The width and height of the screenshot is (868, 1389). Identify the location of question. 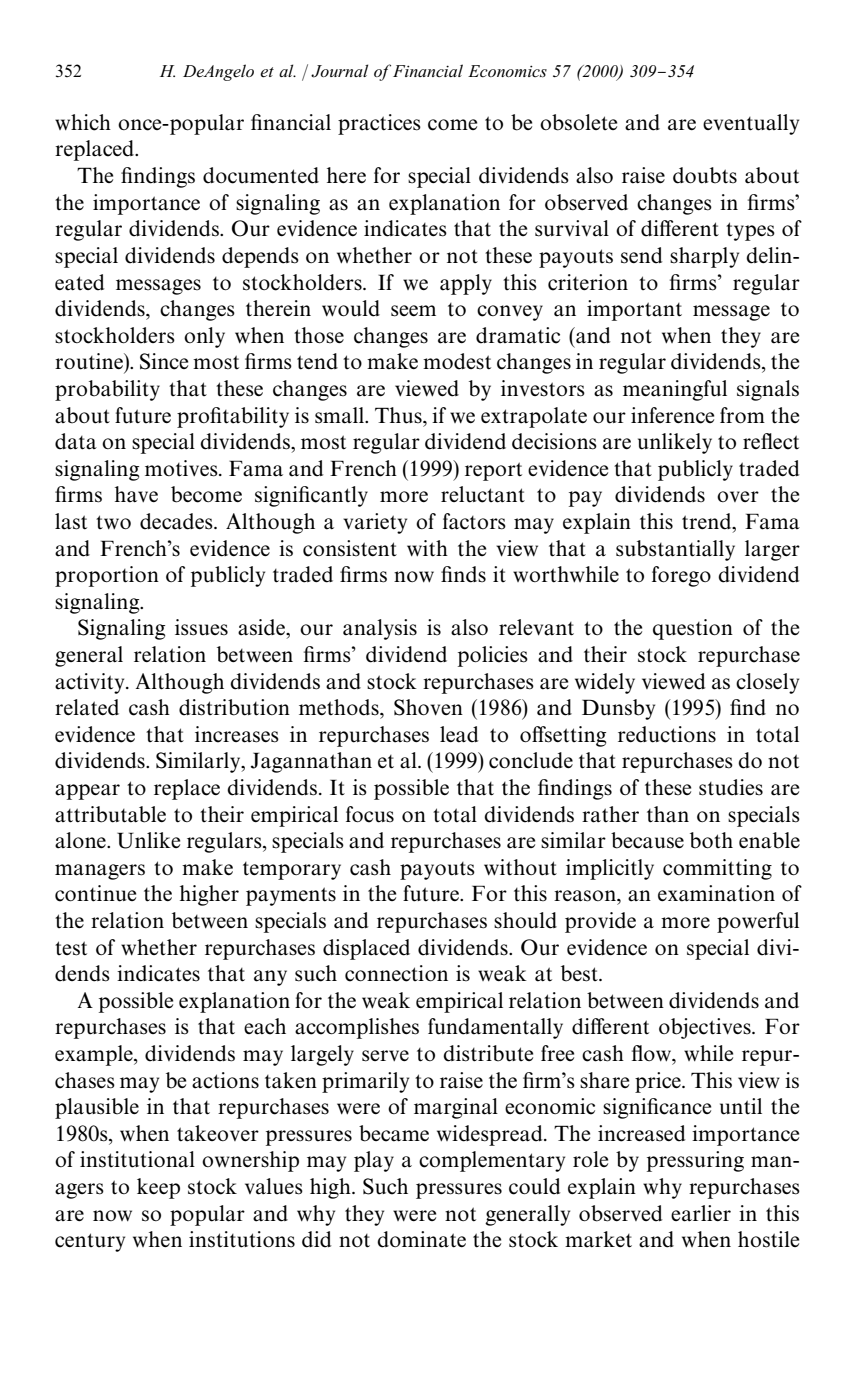
(693, 629).
